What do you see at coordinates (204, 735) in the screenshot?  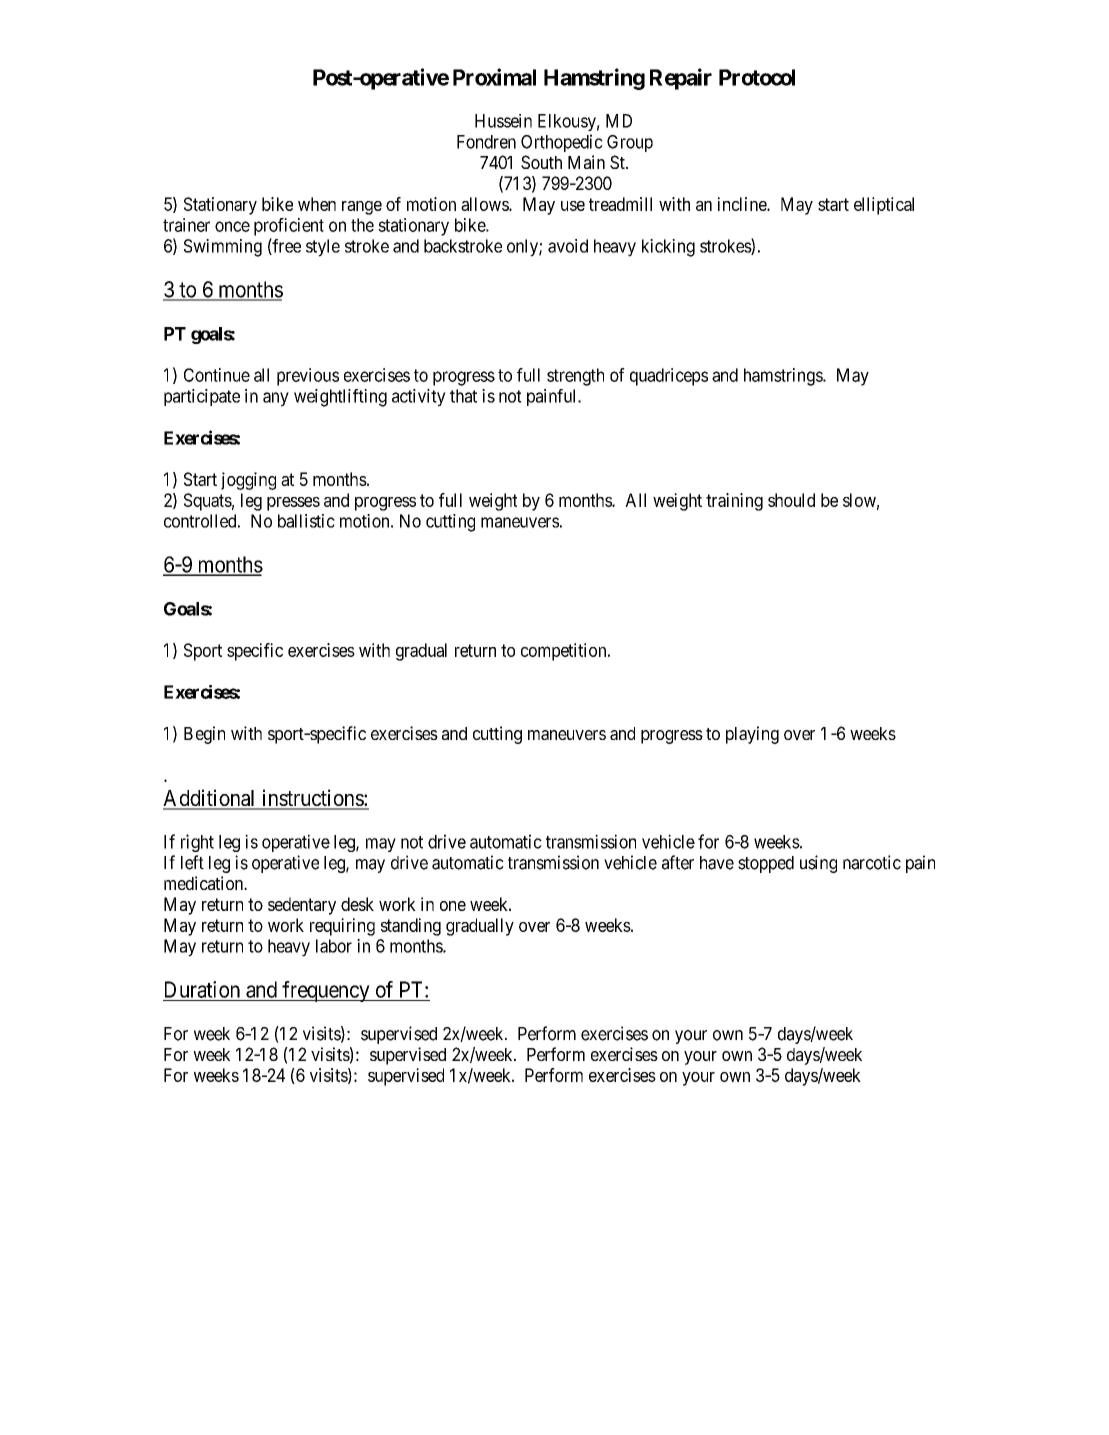 I see `Begin` at bounding box center [204, 735].
